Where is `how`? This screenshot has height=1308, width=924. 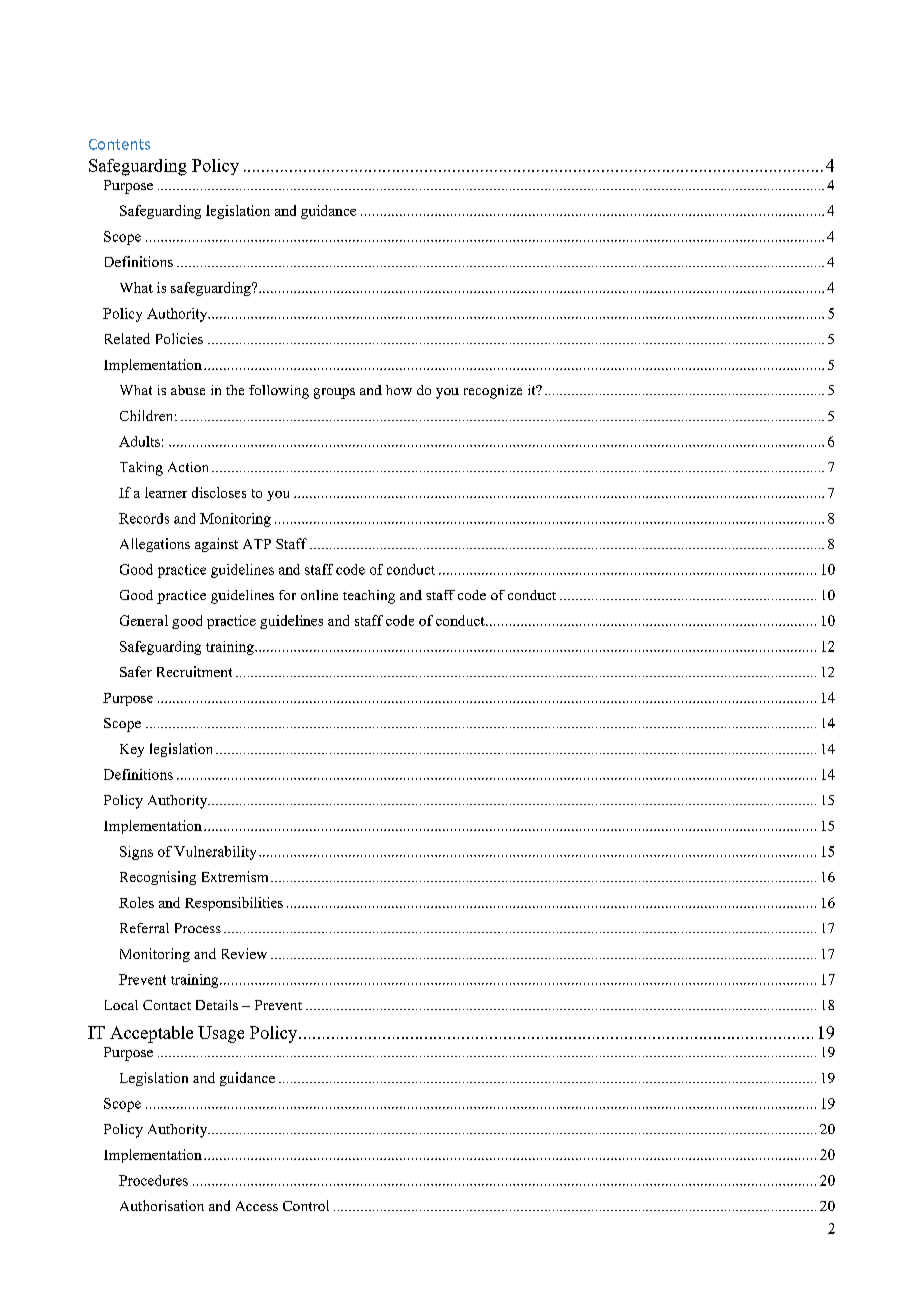 how is located at coordinates (399, 390).
